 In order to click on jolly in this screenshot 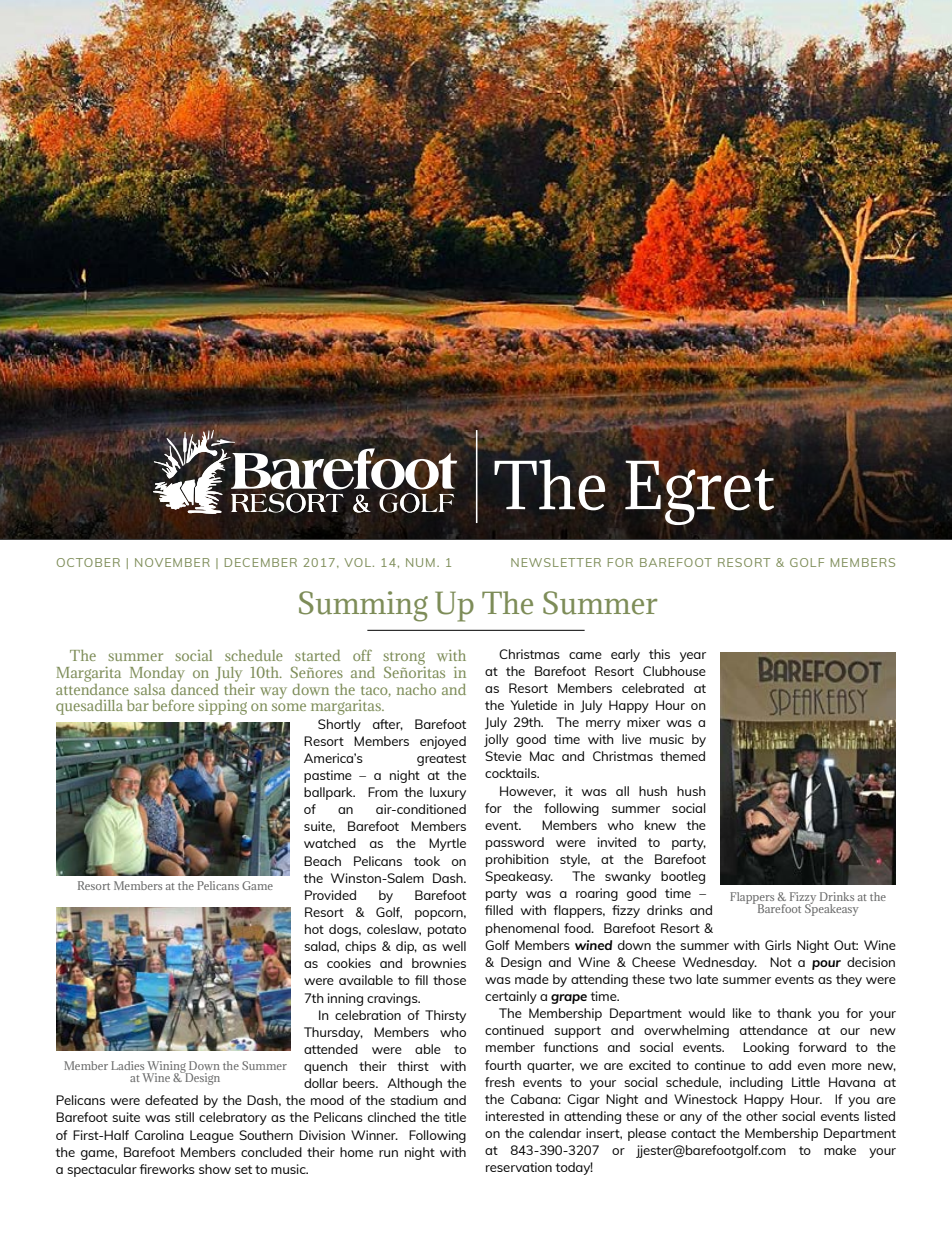, I will do `click(496, 740)`.
